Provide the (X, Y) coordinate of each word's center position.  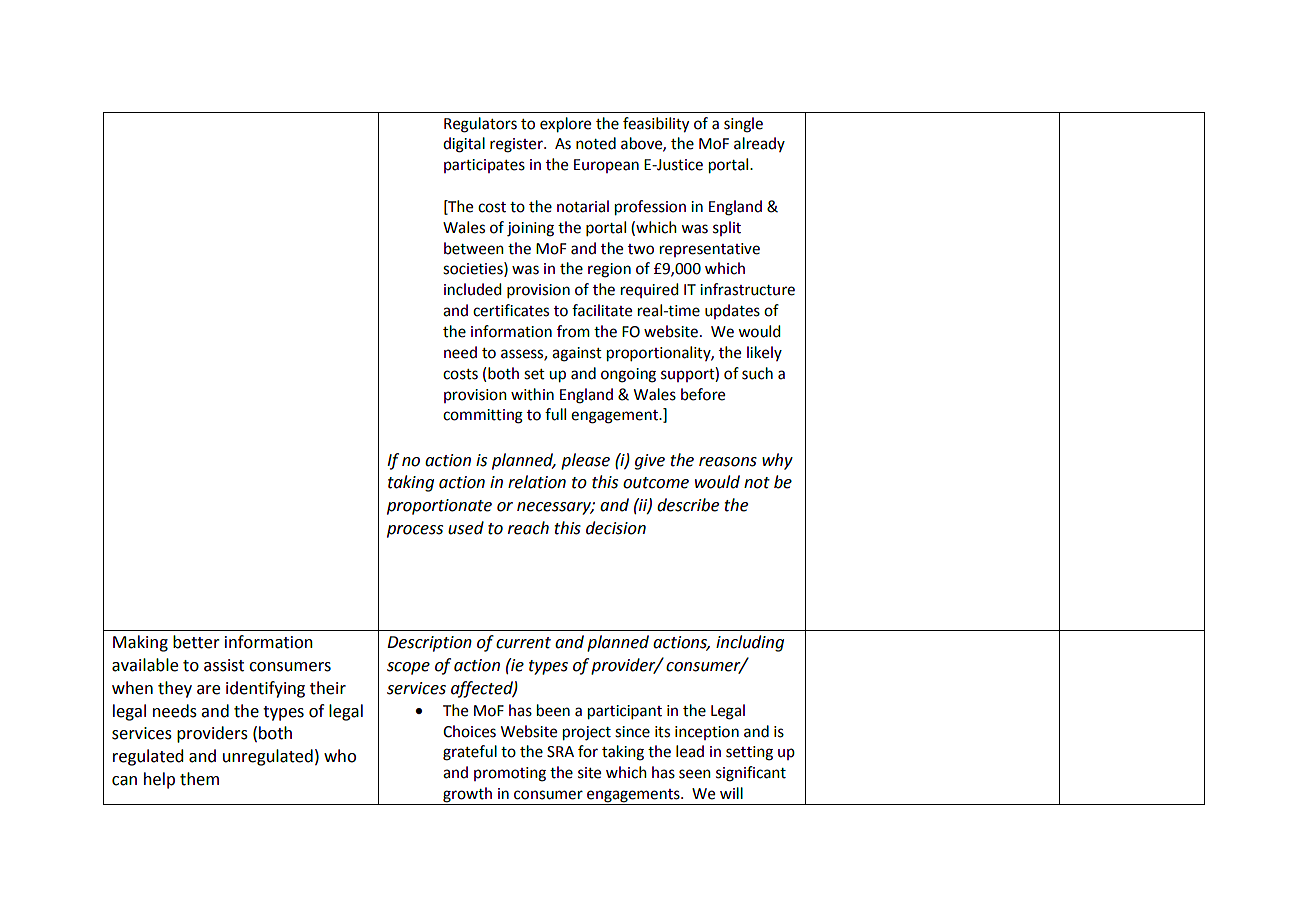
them (199, 779)
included (472, 289)
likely (764, 353)
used (466, 528)
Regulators (480, 125)
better (196, 642)
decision (616, 528)
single (743, 125)
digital (464, 145)
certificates (511, 310)
